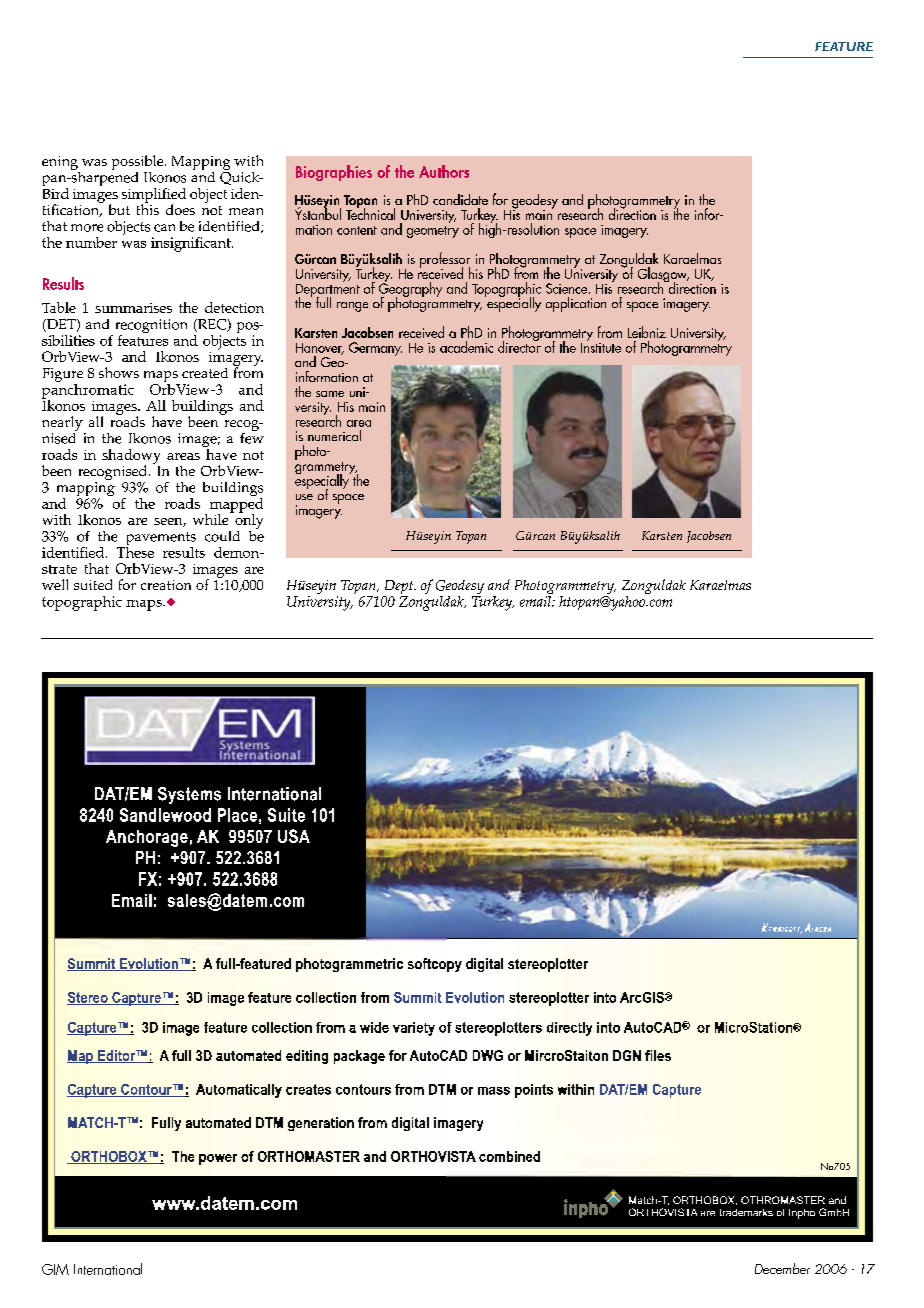  Describe the element at coordinates (663, 276) in the screenshot. I see `Glasgow` at that location.
